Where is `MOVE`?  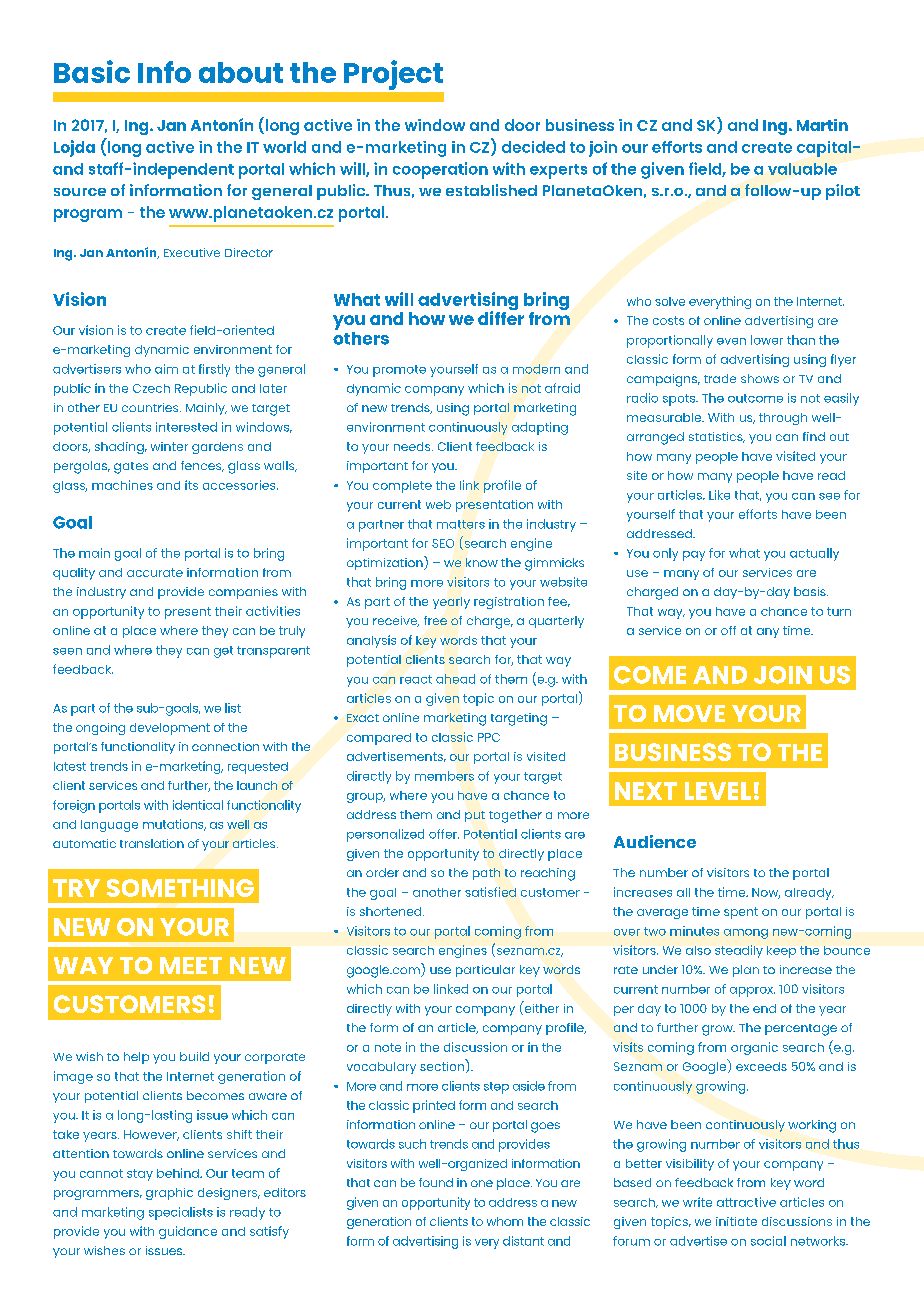 MOVE is located at coordinates (689, 713).
